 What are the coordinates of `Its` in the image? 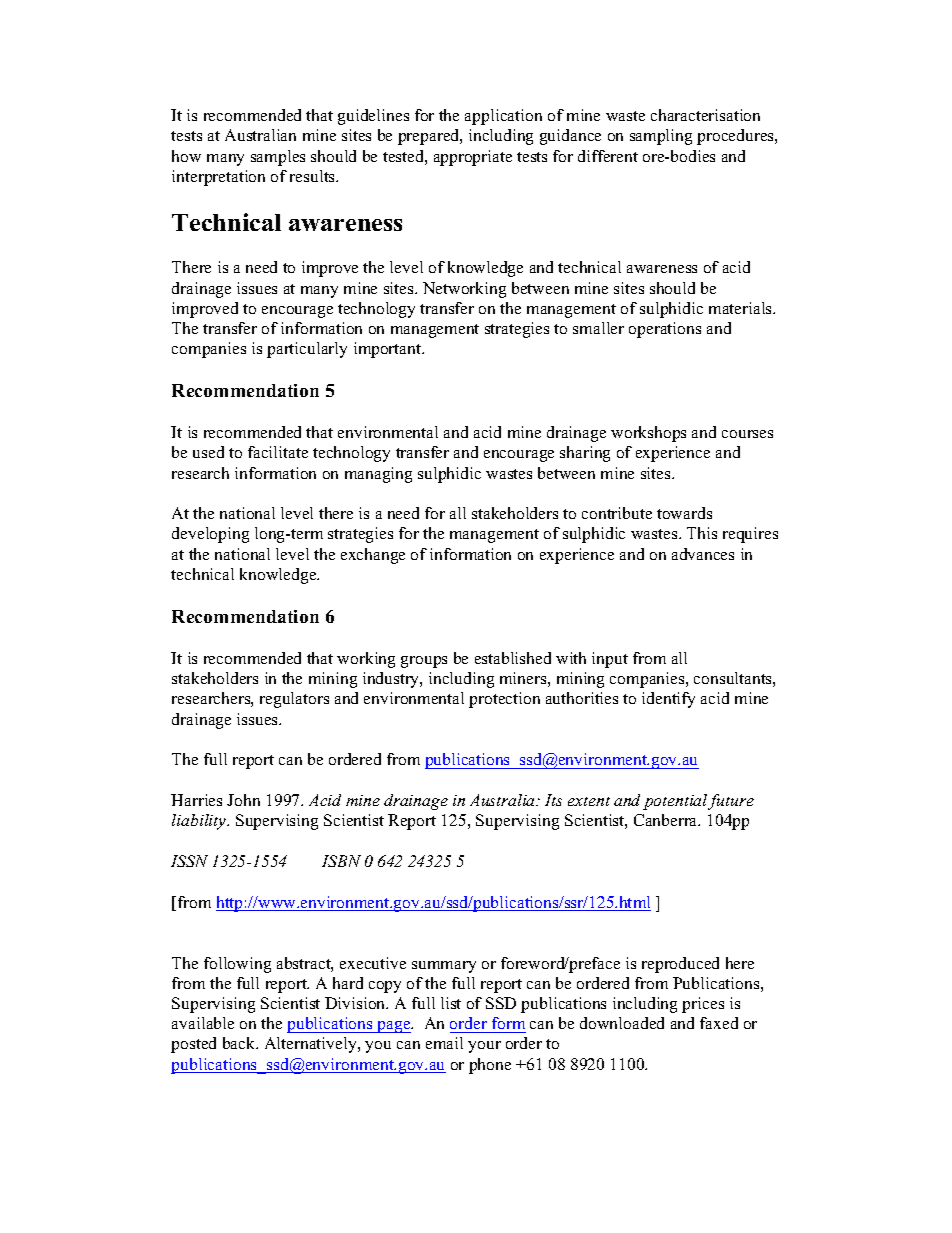 It's located at (553, 800).
